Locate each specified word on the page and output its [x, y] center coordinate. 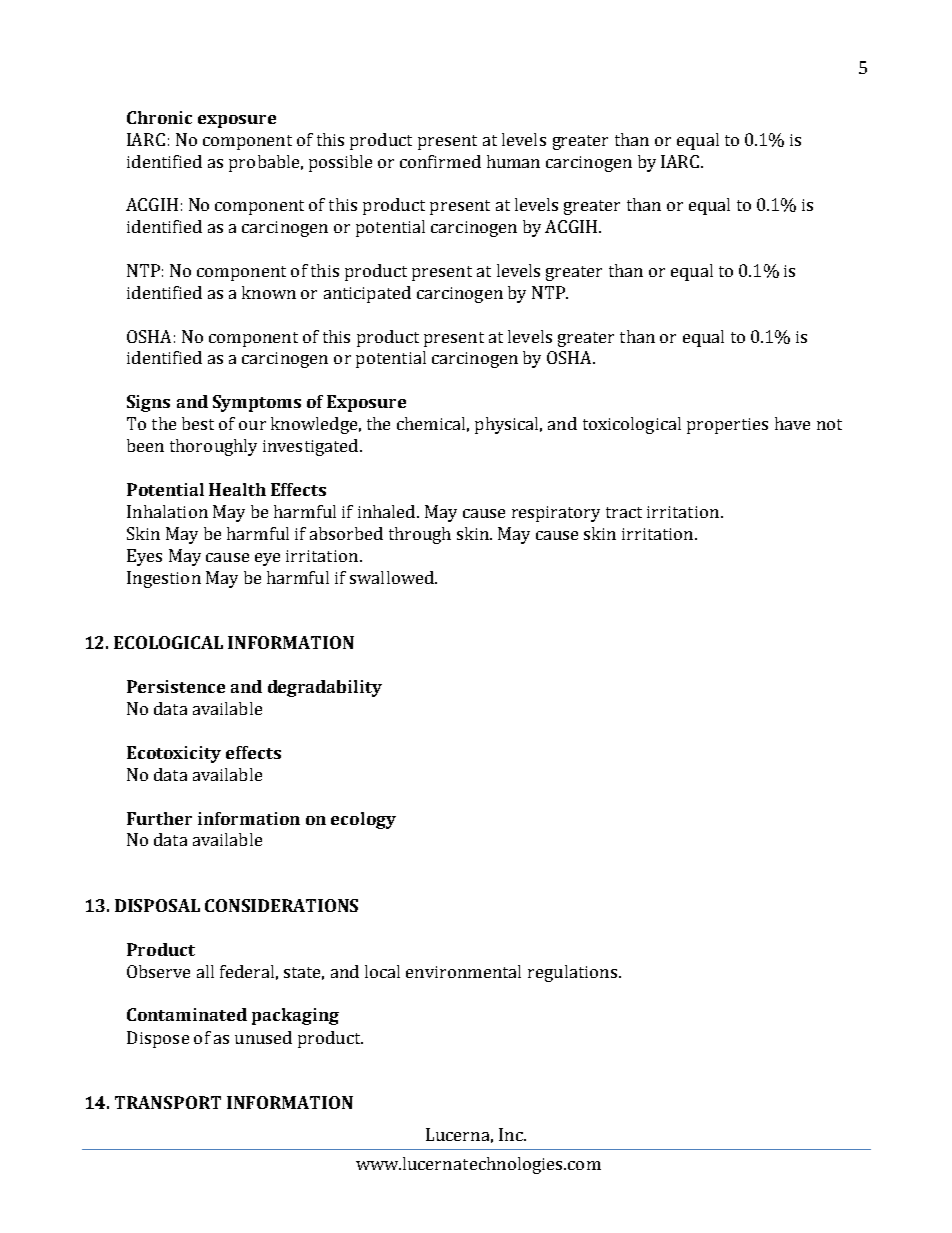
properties [727, 426]
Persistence [176, 686]
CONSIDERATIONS [281, 905]
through [420, 535]
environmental [463, 971]
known [269, 292]
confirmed [440, 161]
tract [624, 512]
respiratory [556, 514]
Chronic [159, 117]
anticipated [367, 294]
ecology [363, 820]
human [513, 161]
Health [237, 489]
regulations [572, 973]
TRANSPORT [168, 1102]
